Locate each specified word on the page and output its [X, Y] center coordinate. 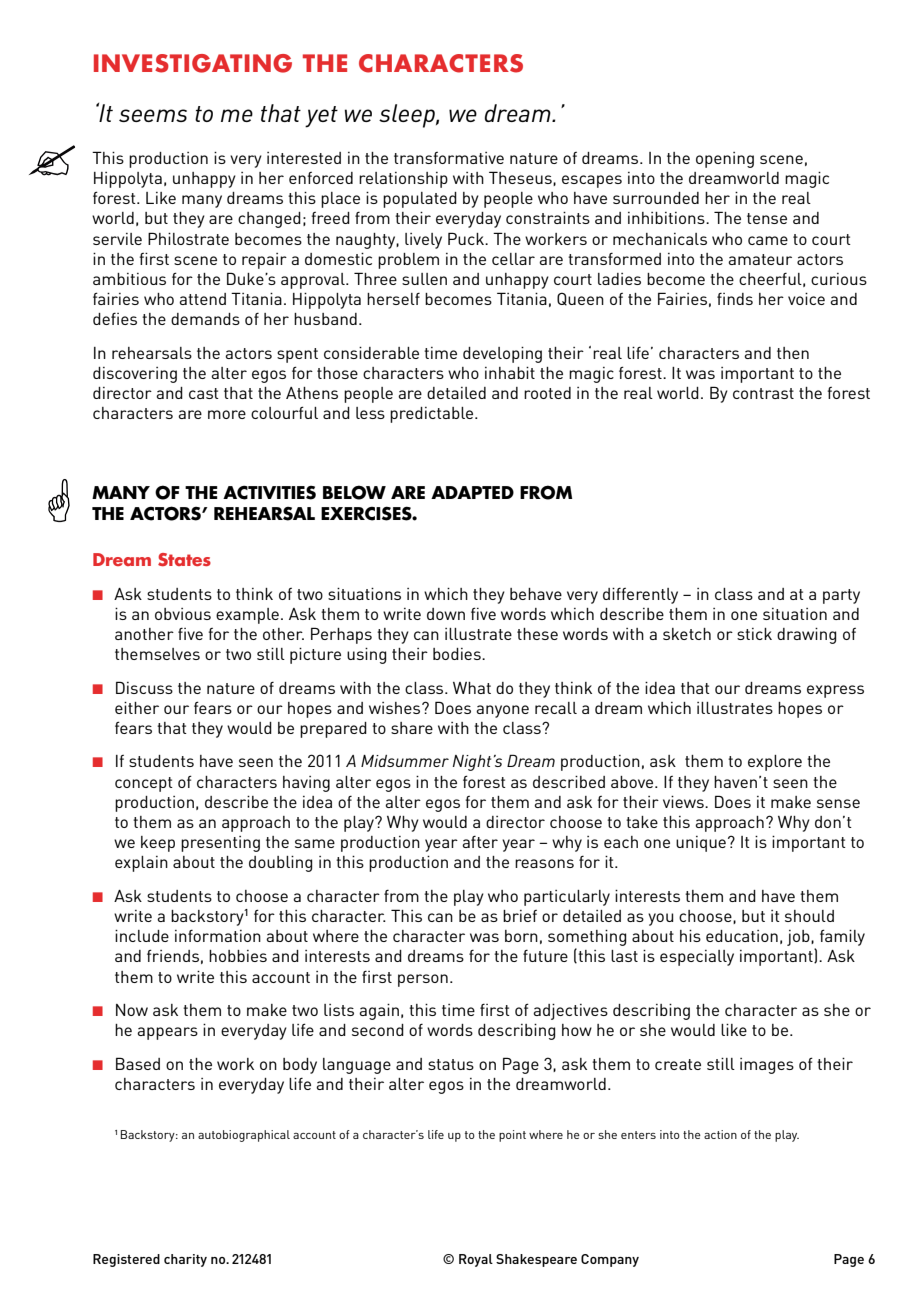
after [480, 842]
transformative [449, 158]
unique [701, 844]
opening [725, 160]
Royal [476, 1260]
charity [185, 1260]
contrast [763, 393]
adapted [472, 492]
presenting [220, 844]
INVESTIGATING [193, 63]
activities [269, 492]
